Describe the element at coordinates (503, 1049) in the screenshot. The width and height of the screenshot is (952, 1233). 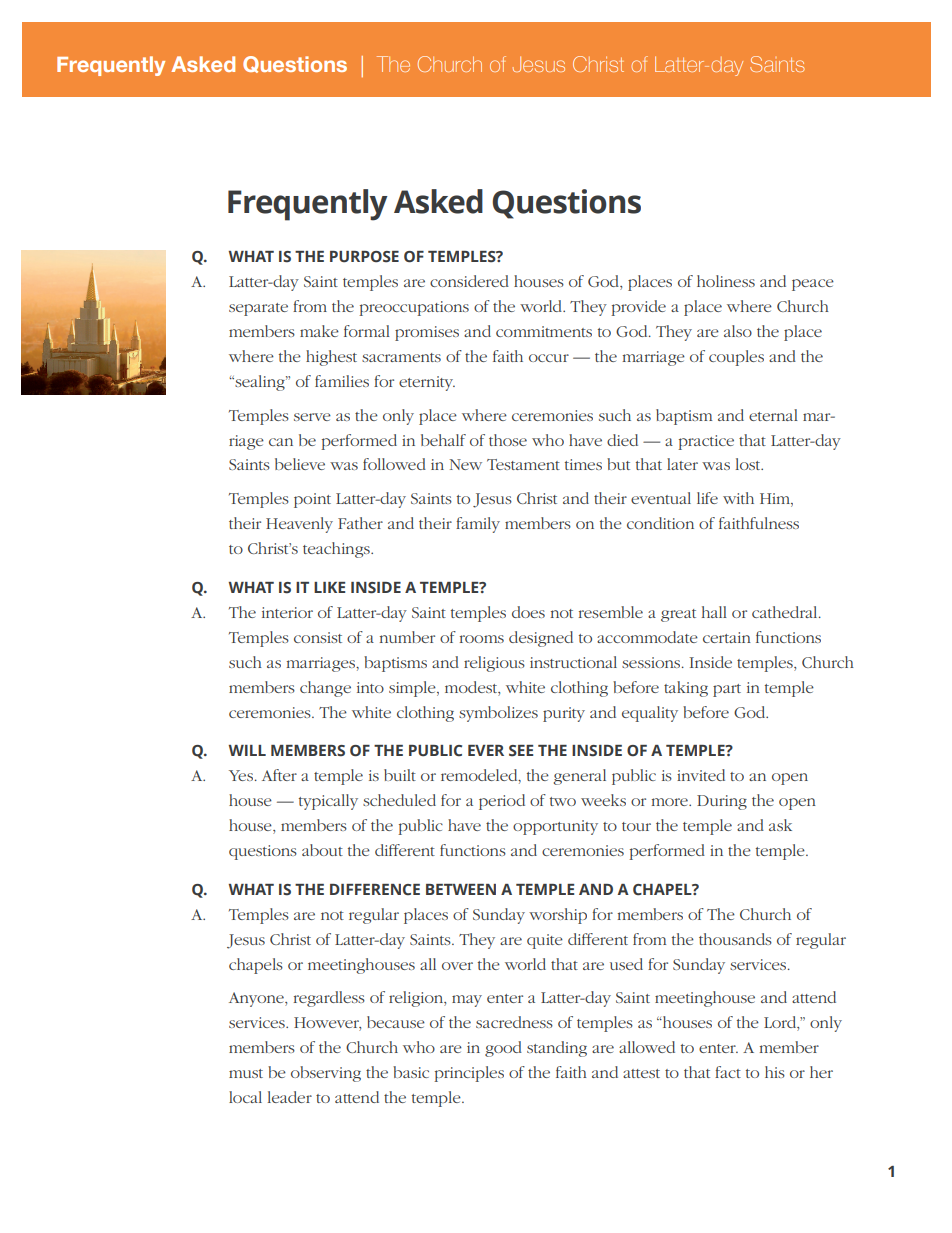
I see `good` at that location.
